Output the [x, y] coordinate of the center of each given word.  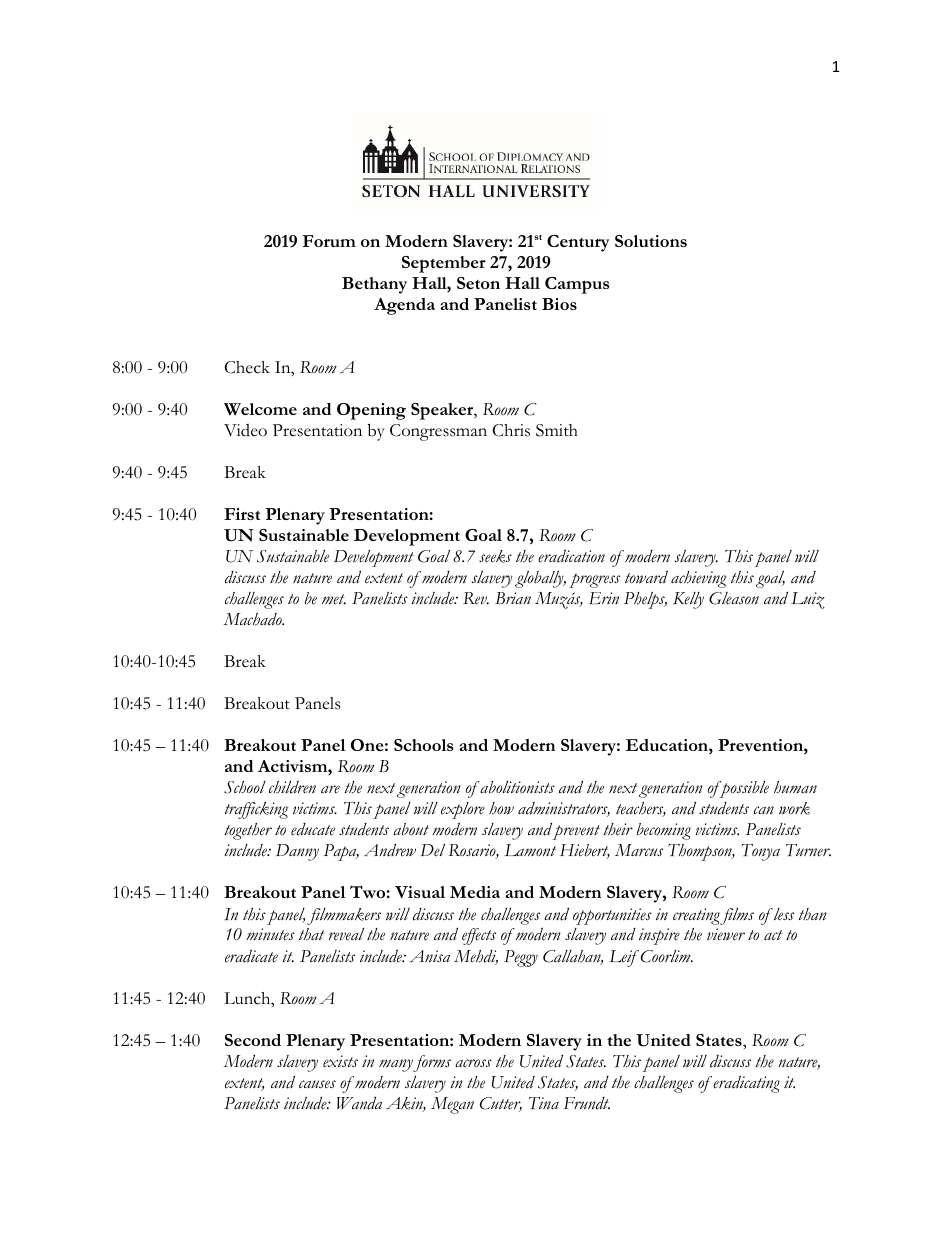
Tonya [761, 852]
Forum [329, 241]
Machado [254, 619]
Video [245, 430]
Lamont [530, 850]
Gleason [734, 598]
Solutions [651, 241]
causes [317, 1084]
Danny [297, 852]
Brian [513, 598]
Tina [544, 1103]
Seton [478, 283]
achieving [699, 579]
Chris [511, 430]
